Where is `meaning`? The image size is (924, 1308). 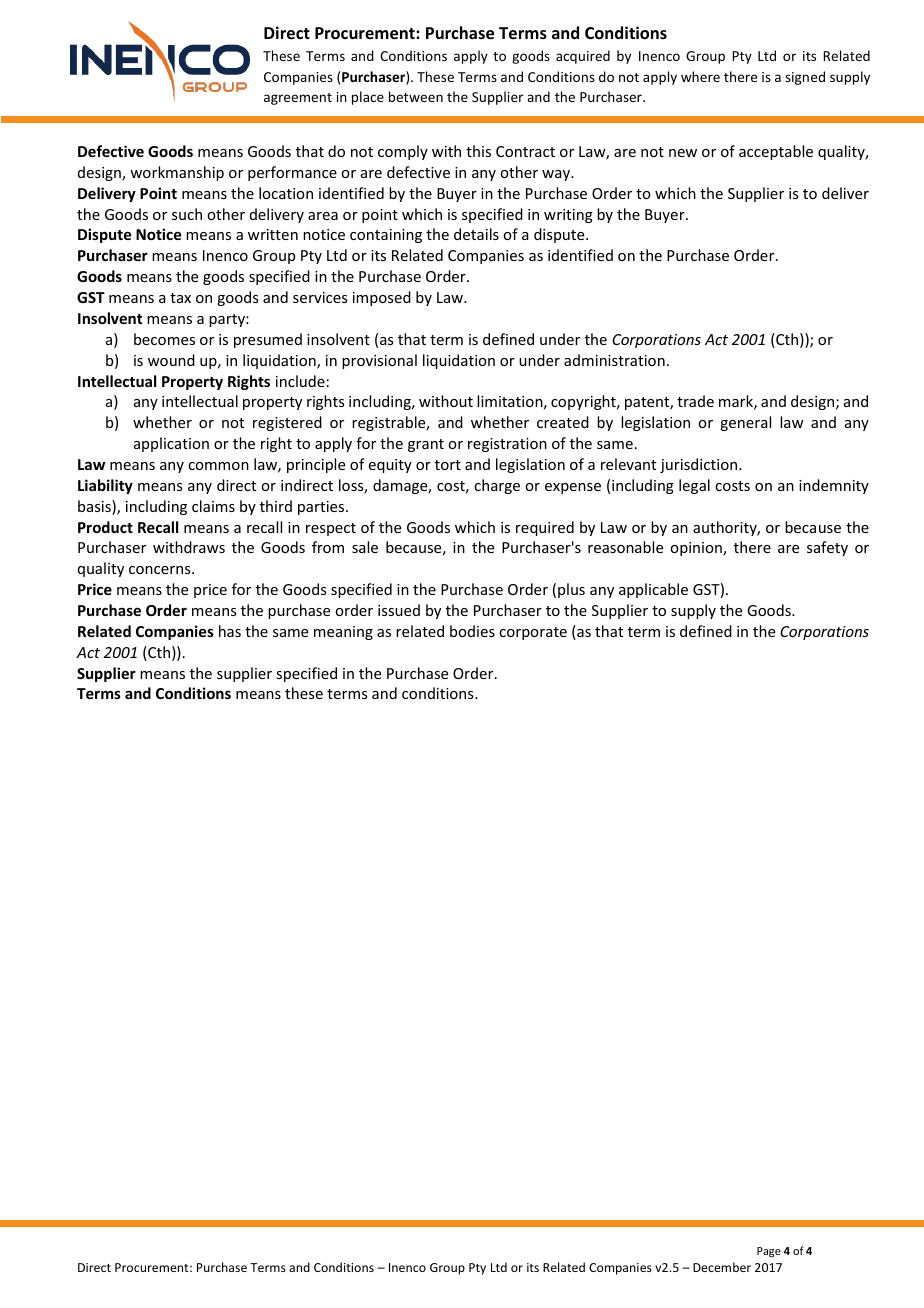 meaning is located at coordinates (343, 633).
